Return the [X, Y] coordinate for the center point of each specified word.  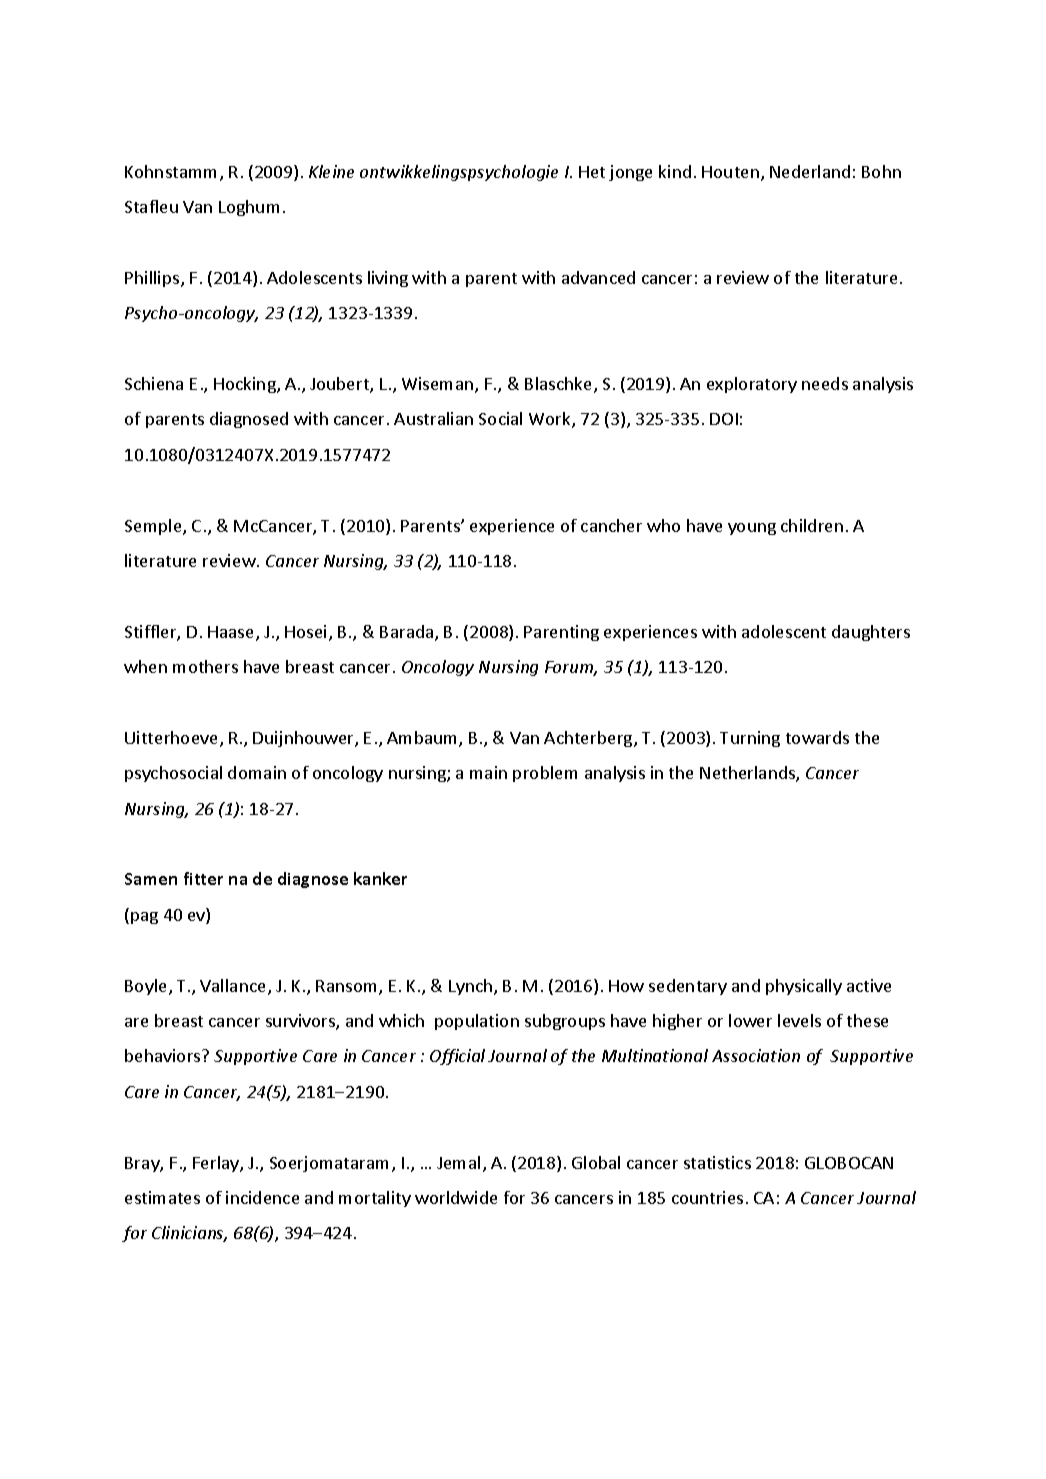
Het [592, 172]
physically [804, 987]
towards [817, 737]
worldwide [456, 1197]
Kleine [331, 171]
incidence [262, 1197]
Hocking [246, 385]
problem [545, 774]
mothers [205, 666]
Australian [433, 418]
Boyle [147, 987]
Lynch [472, 987]
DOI [724, 419]
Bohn [881, 171]
